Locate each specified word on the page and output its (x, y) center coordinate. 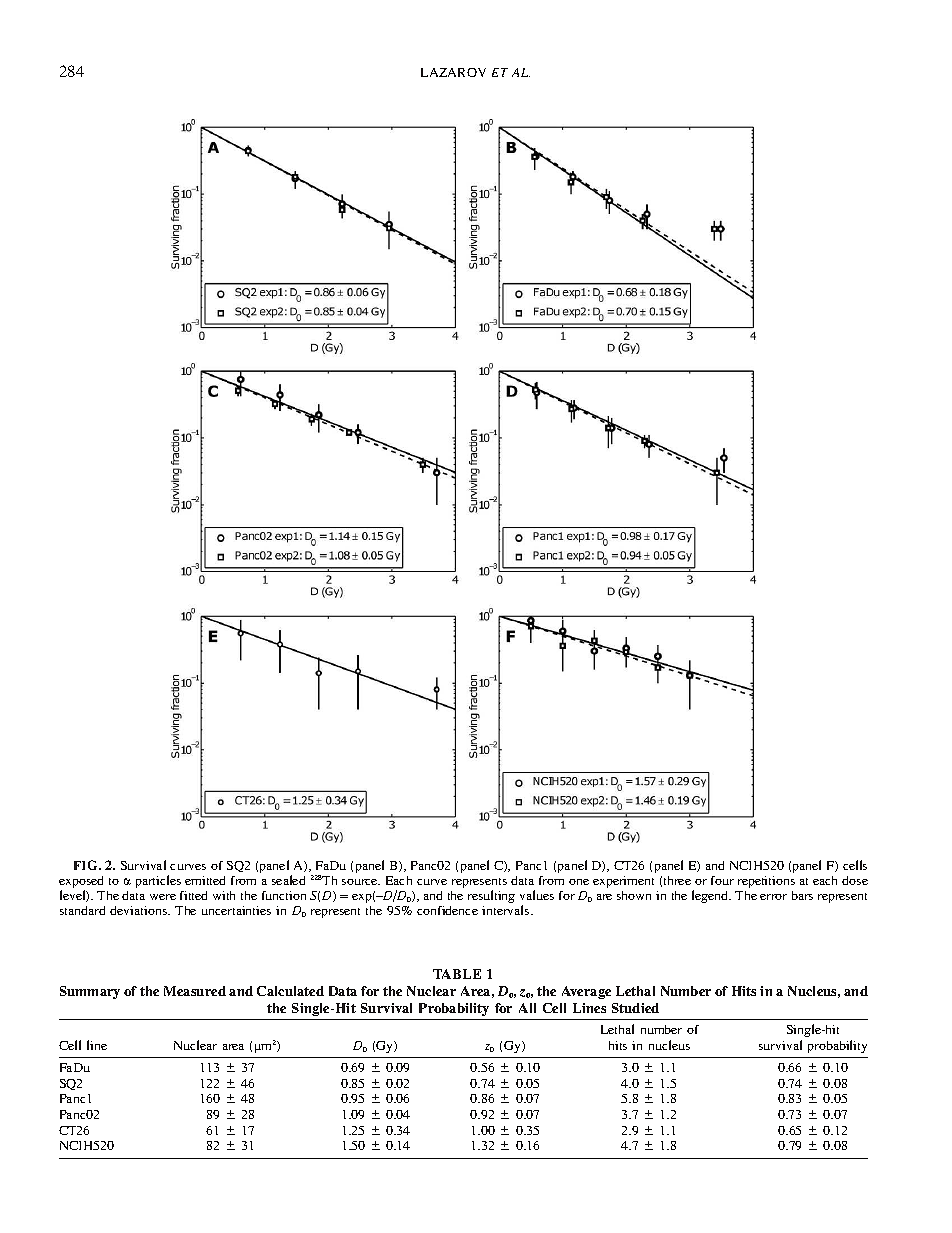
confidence (447, 910)
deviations (139, 910)
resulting (491, 896)
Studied (635, 1008)
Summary (90, 992)
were (163, 897)
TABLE (457, 974)
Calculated (290, 991)
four (722, 880)
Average (586, 992)
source (361, 882)
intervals (507, 910)
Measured (195, 991)
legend (711, 896)
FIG (87, 865)
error (773, 897)
